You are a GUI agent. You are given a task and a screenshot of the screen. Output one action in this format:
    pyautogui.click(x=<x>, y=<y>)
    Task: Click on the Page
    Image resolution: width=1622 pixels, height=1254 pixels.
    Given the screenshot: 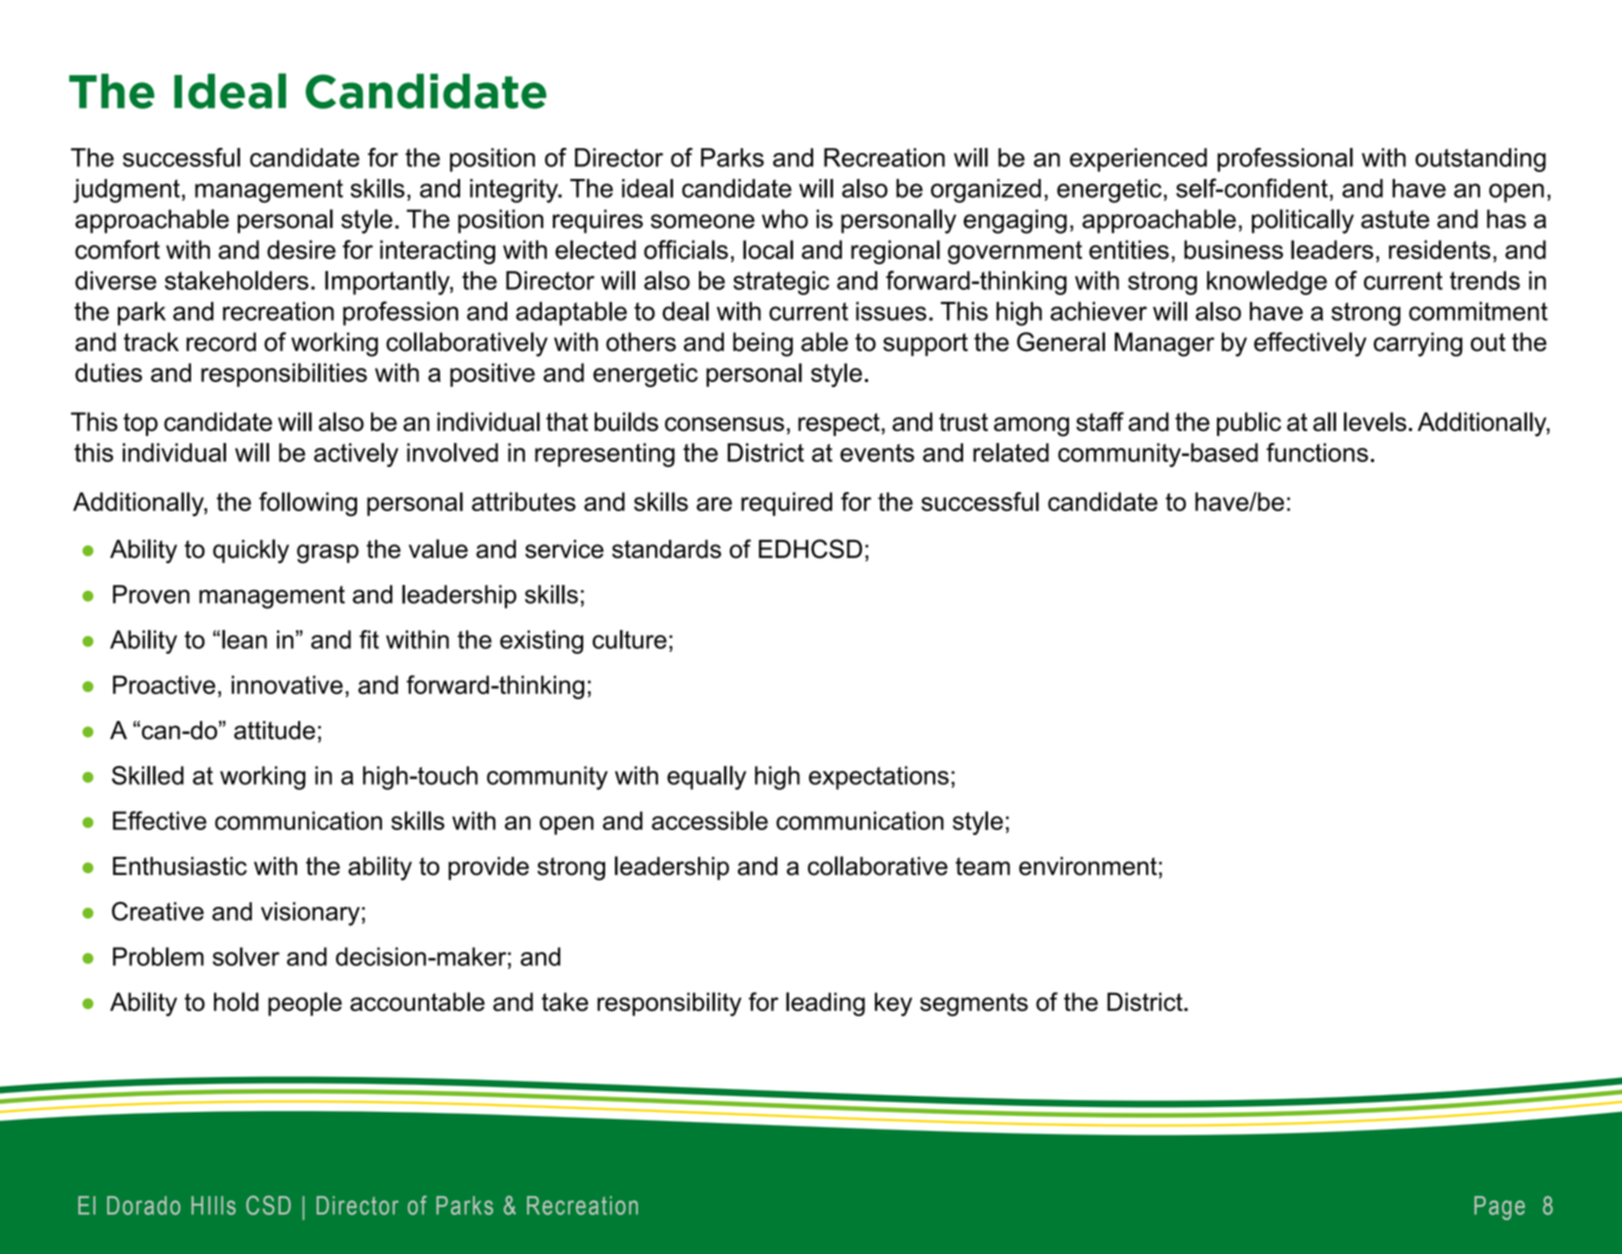 What is the action you would take?
    pyautogui.click(x=1499, y=1208)
